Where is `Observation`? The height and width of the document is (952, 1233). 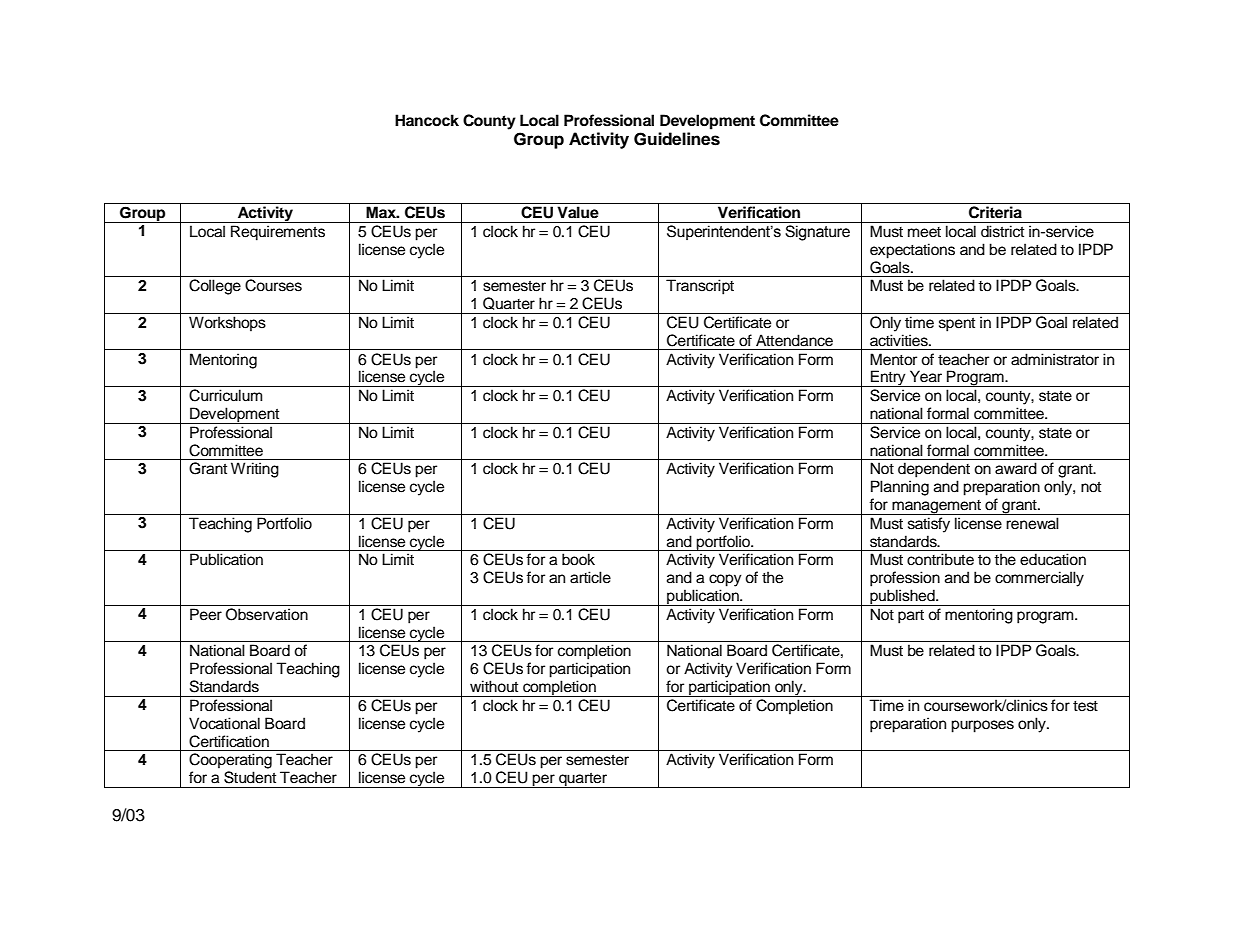
Observation is located at coordinates (267, 614).
